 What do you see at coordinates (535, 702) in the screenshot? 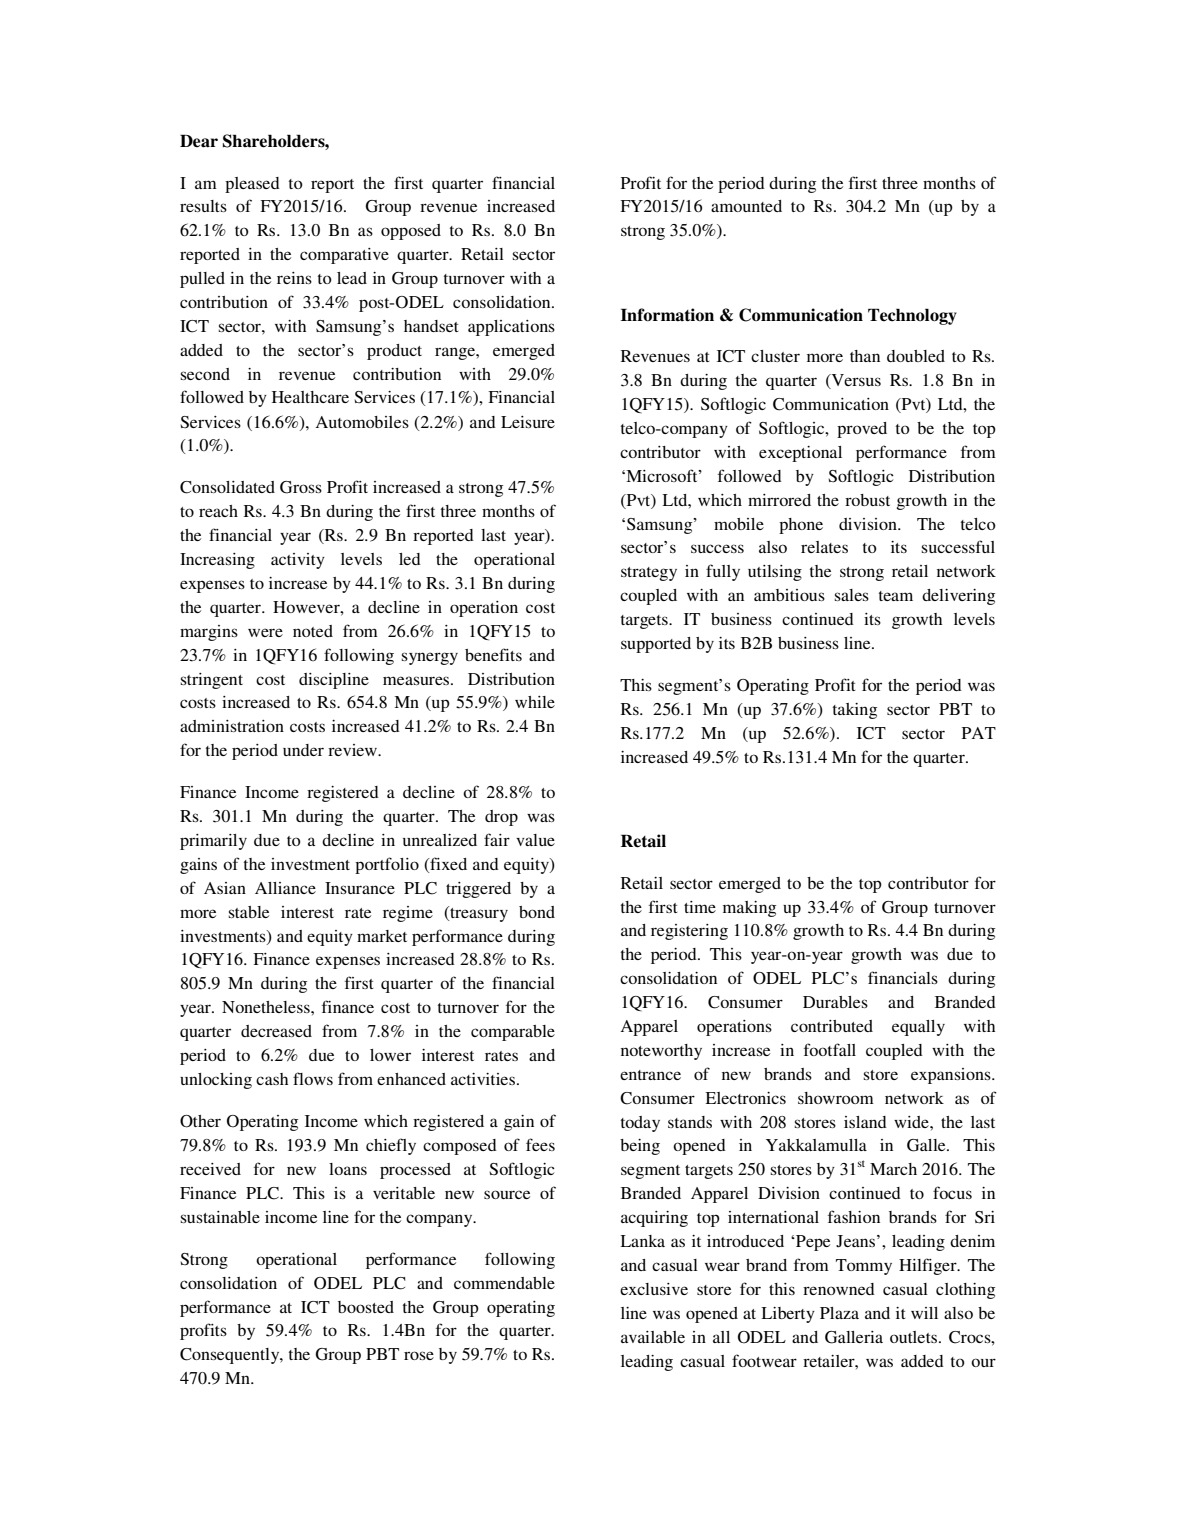
I see `while` at bounding box center [535, 702].
